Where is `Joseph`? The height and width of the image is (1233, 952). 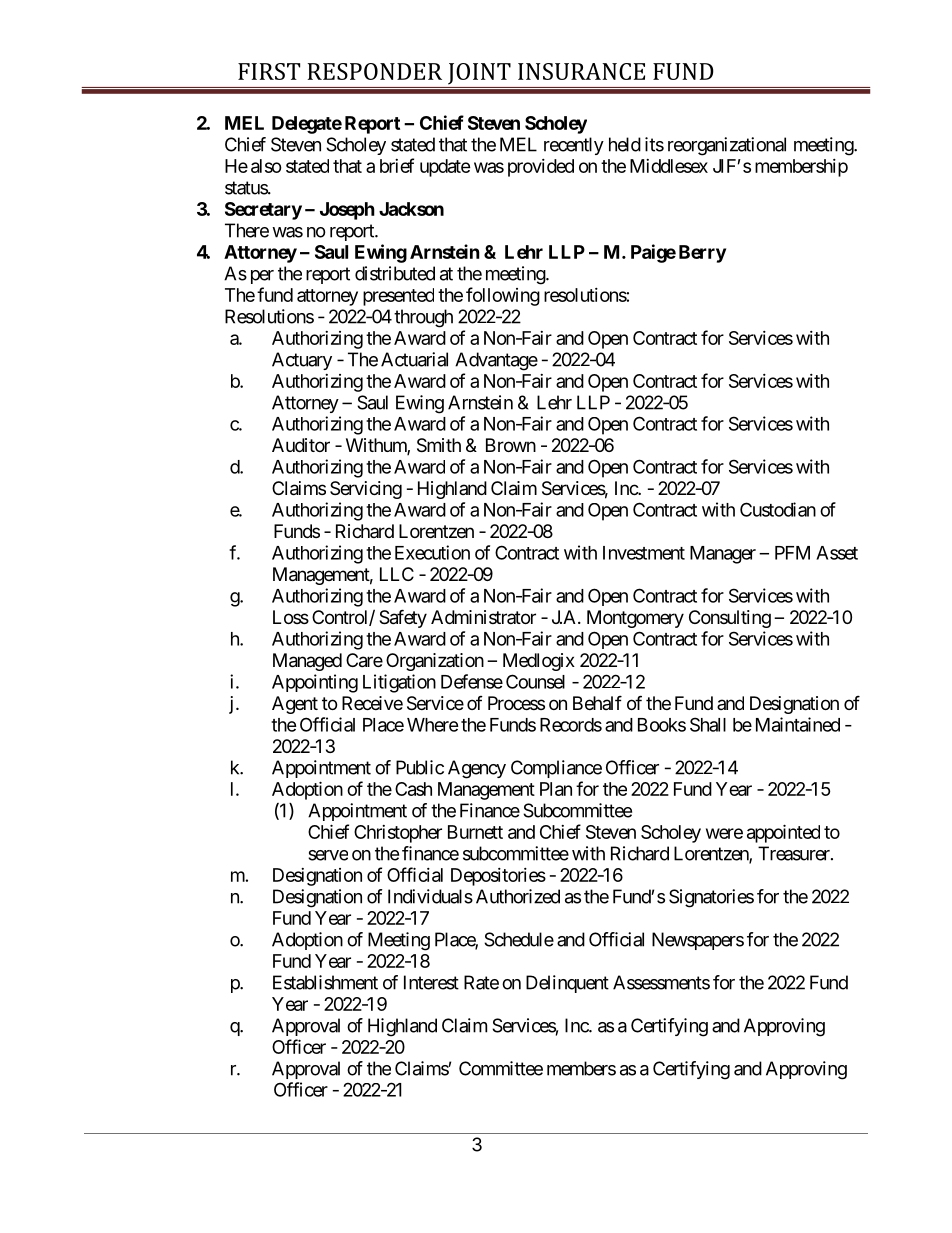 Joseph is located at coordinates (347, 211).
